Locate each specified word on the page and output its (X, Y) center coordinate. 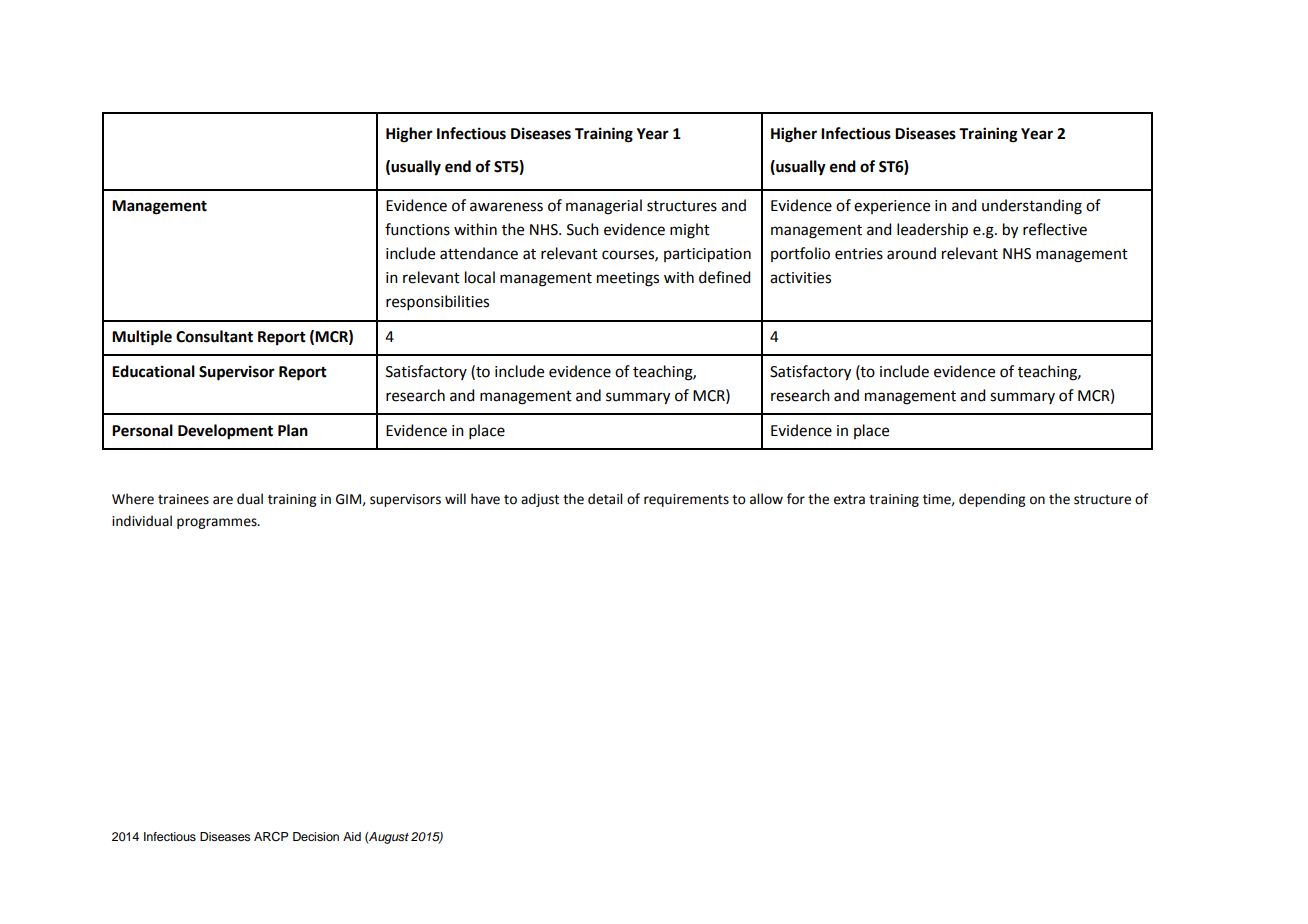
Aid (352, 836)
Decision (316, 836)
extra (849, 500)
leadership (932, 231)
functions (417, 229)
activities (800, 278)
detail (605, 499)
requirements (686, 500)
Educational (153, 371)
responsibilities (437, 302)
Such (583, 229)
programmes (218, 523)
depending (992, 500)
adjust (540, 500)
